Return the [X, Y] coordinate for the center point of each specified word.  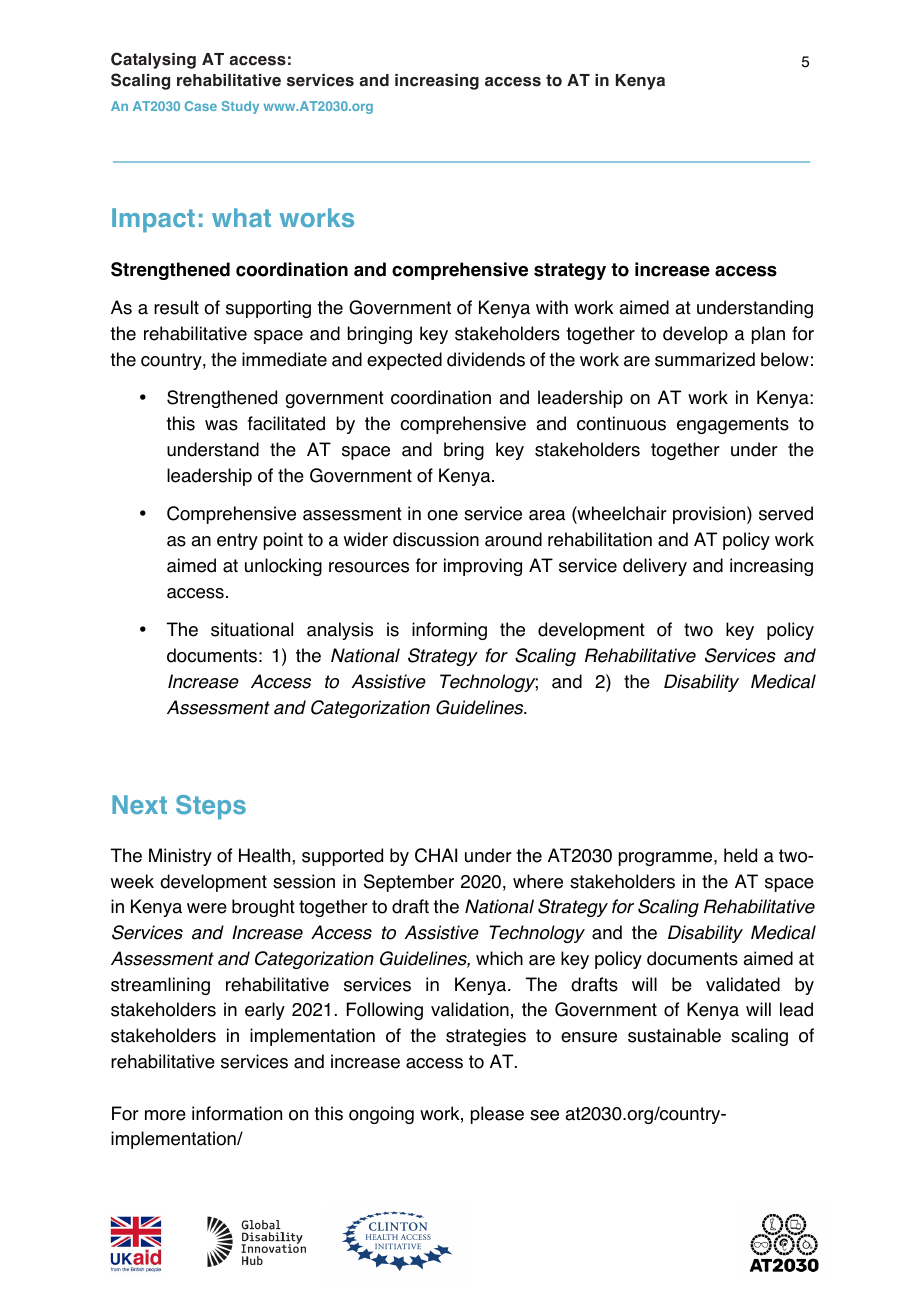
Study [240, 107]
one [442, 515]
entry [237, 541]
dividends [486, 359]
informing [449, 631]
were [207, 908]
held [740, 855]
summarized [705, 359]
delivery [655, 567]
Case [201, 106]
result [176, 307]
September [409, 883]
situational [252, 629]
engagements [733, 425]
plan [768, 335]
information [237, 1113]
